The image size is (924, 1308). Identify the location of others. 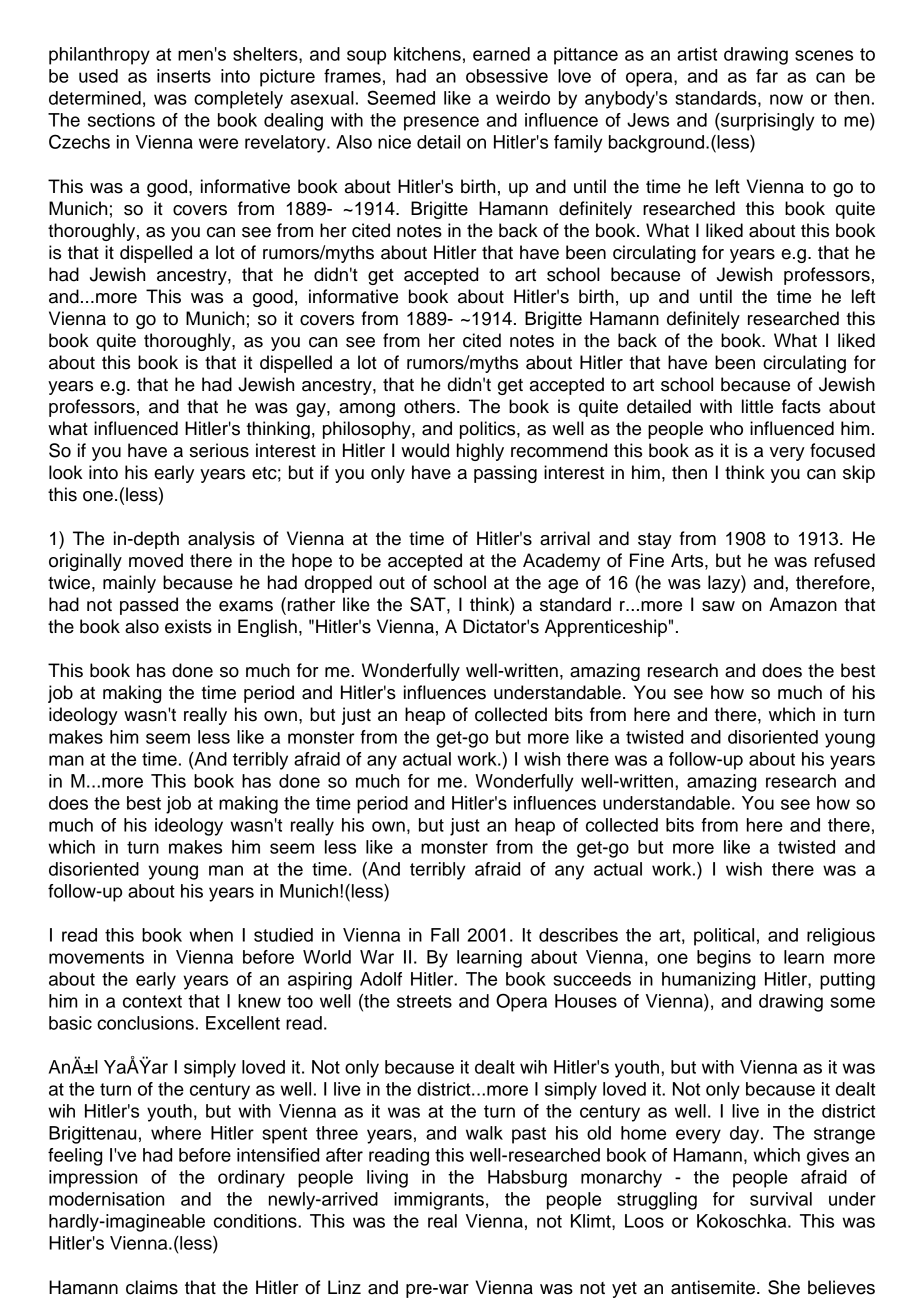
(429, 406).
